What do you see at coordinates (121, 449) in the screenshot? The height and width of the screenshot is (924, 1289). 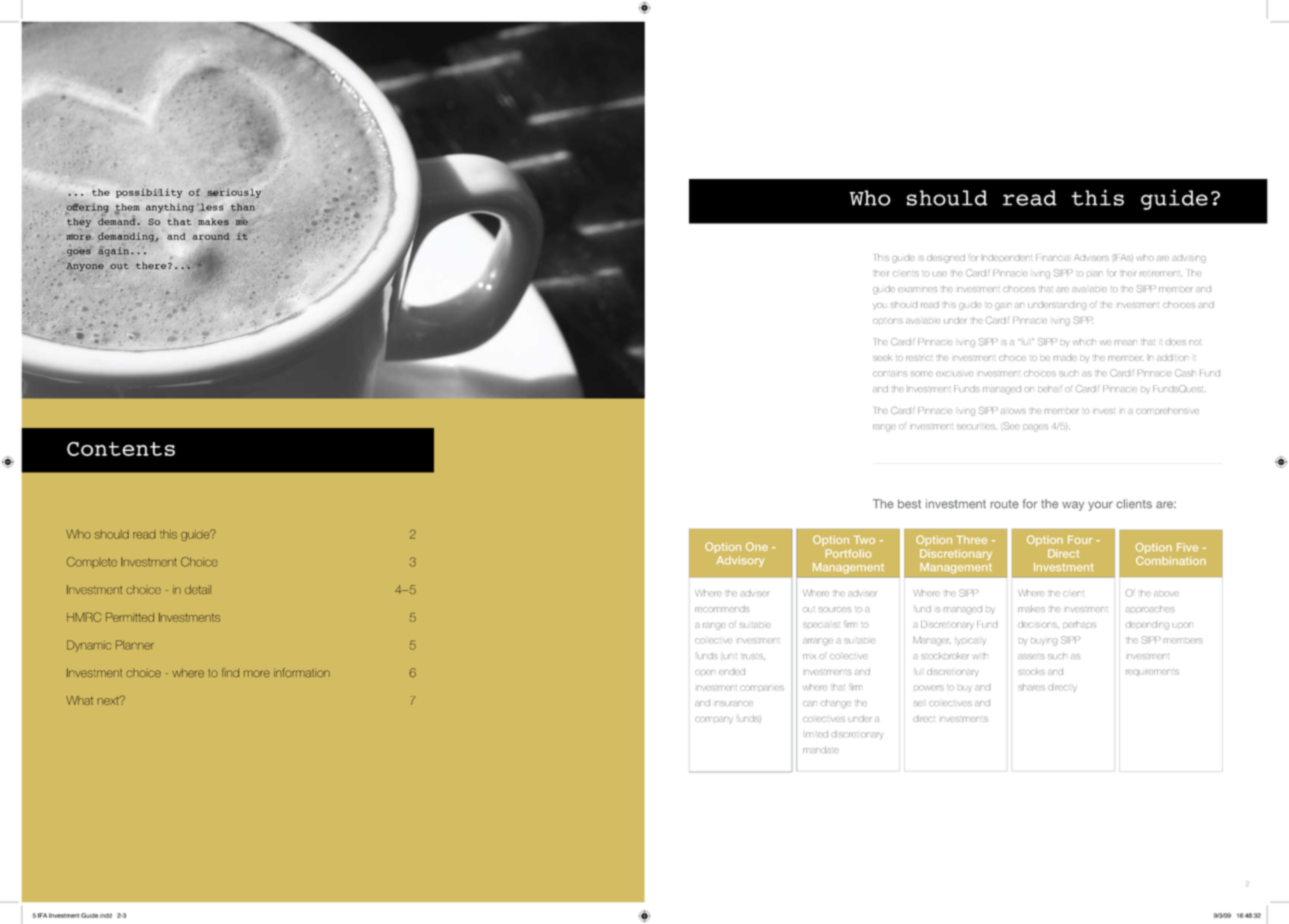 I see `Contents` at bounding box center [121, 449].
